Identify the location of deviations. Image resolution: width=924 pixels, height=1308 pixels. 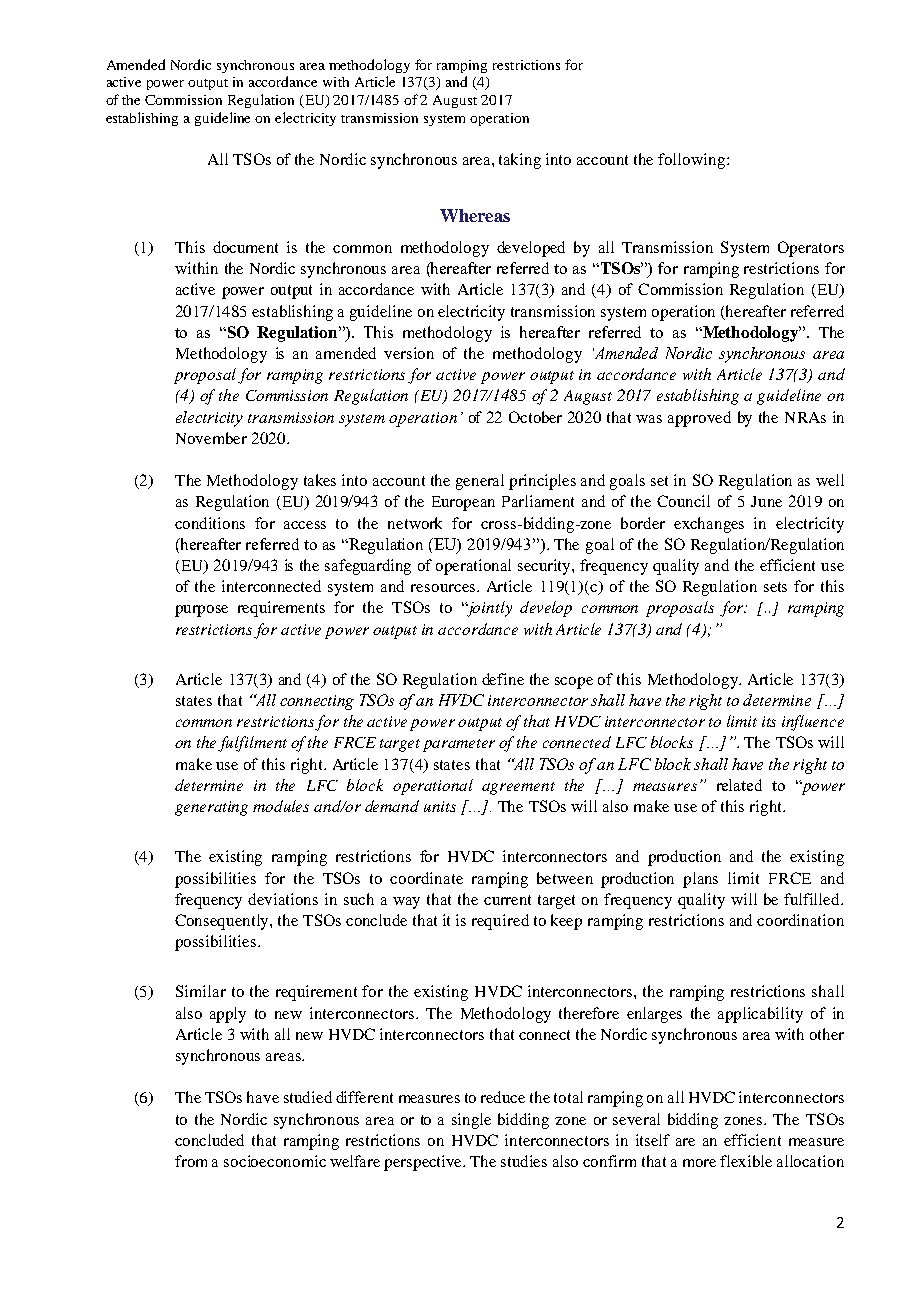
(283, 899).
